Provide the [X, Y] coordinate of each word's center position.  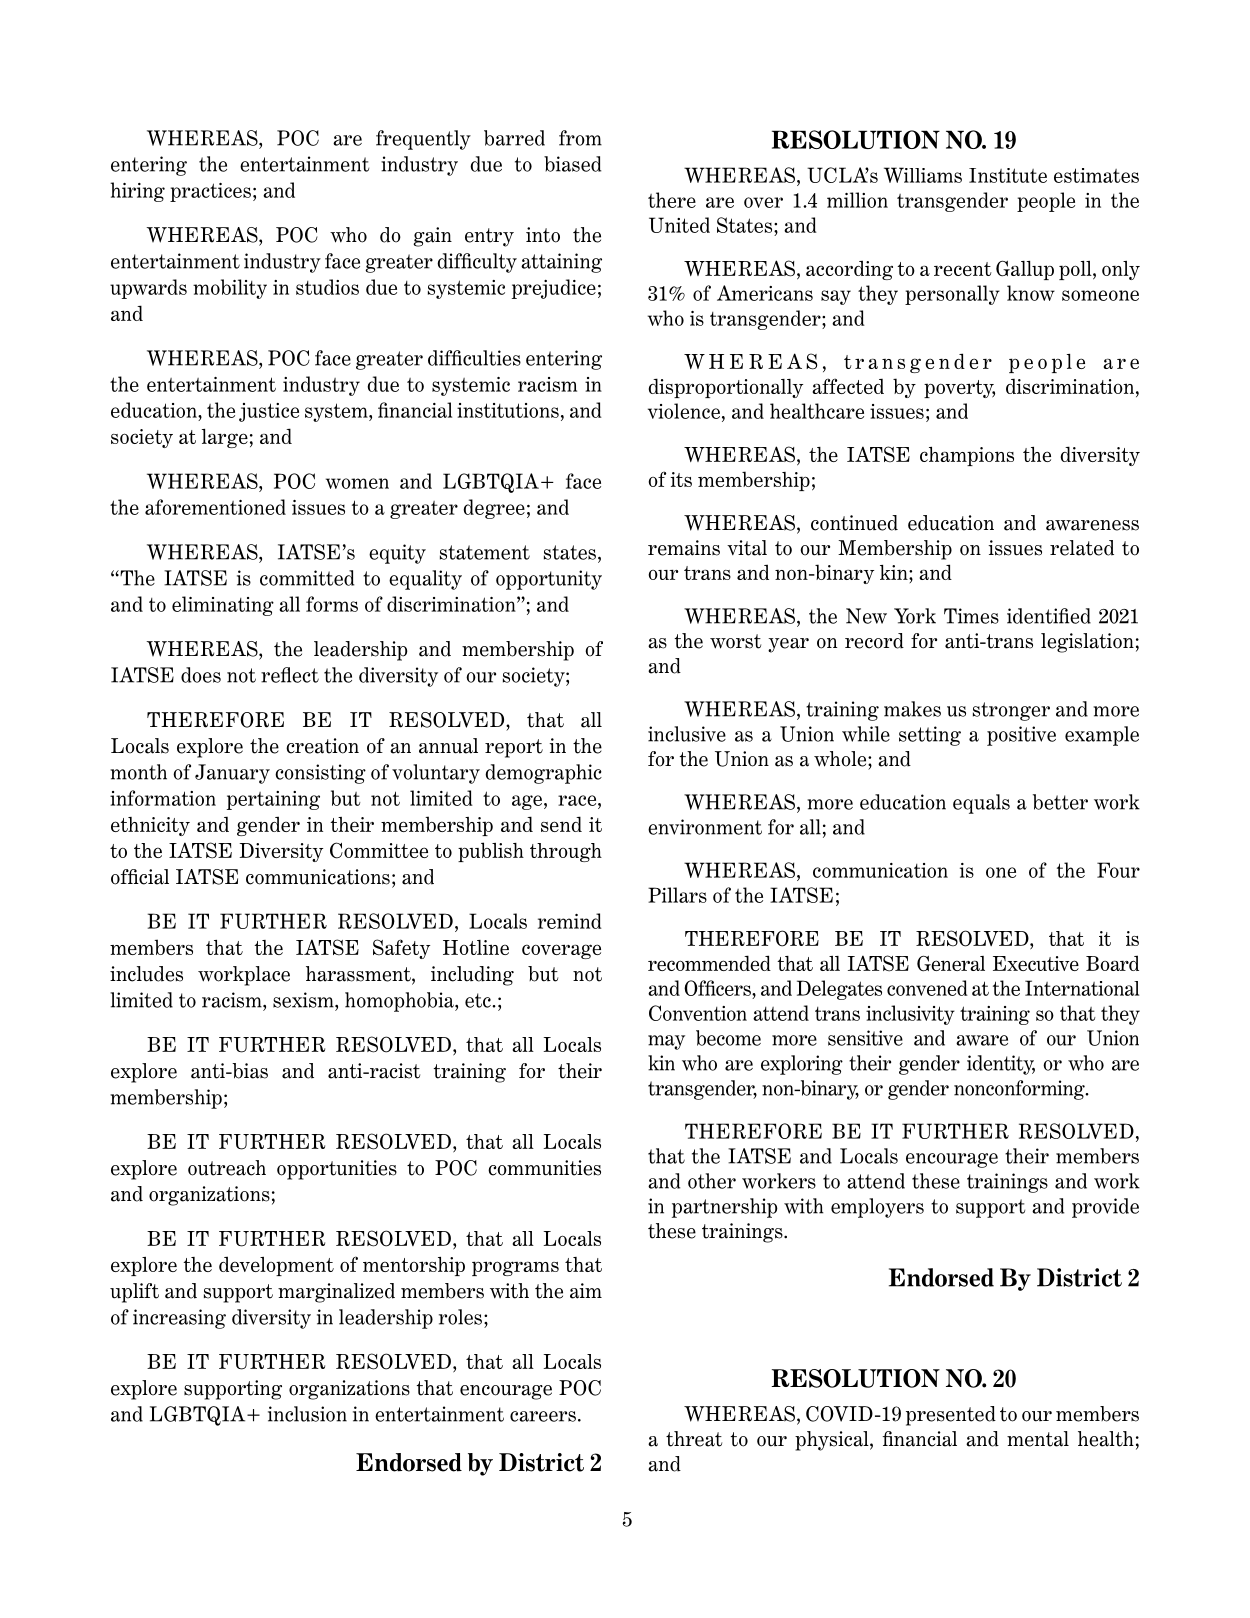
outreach [227, 1168]
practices [210, 192]
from [580, 138]
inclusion [307, 1414]
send [561, 824]
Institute [1008, 175]
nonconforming [1020, 1090]
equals [981, 804]
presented [951, 1416]
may [666, 1042]
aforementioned [215, 507]
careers [543, 1416]
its [681, 479]
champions [967, 456]
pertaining [273, 800]
